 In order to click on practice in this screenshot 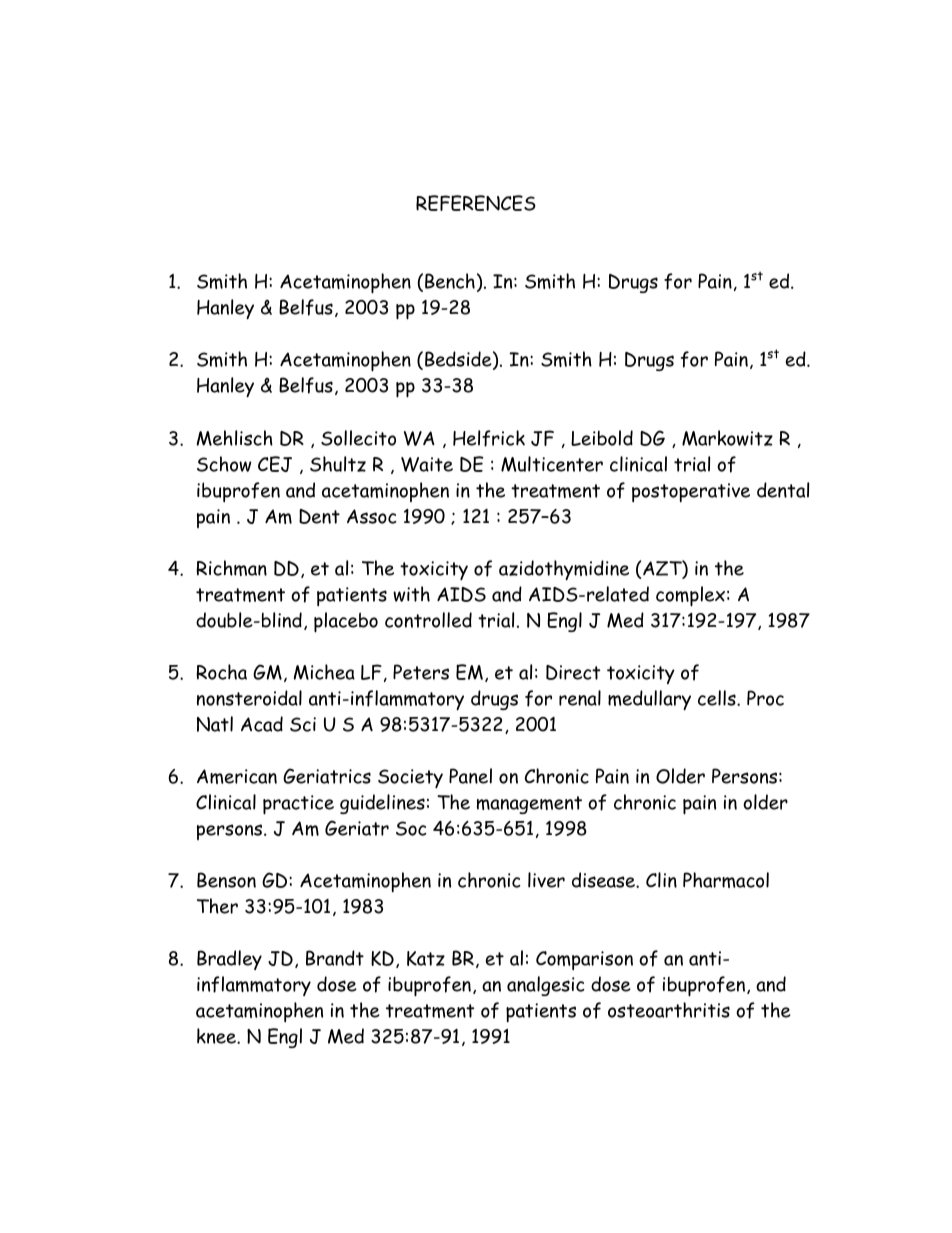, I will do `click(298, 805)`.
